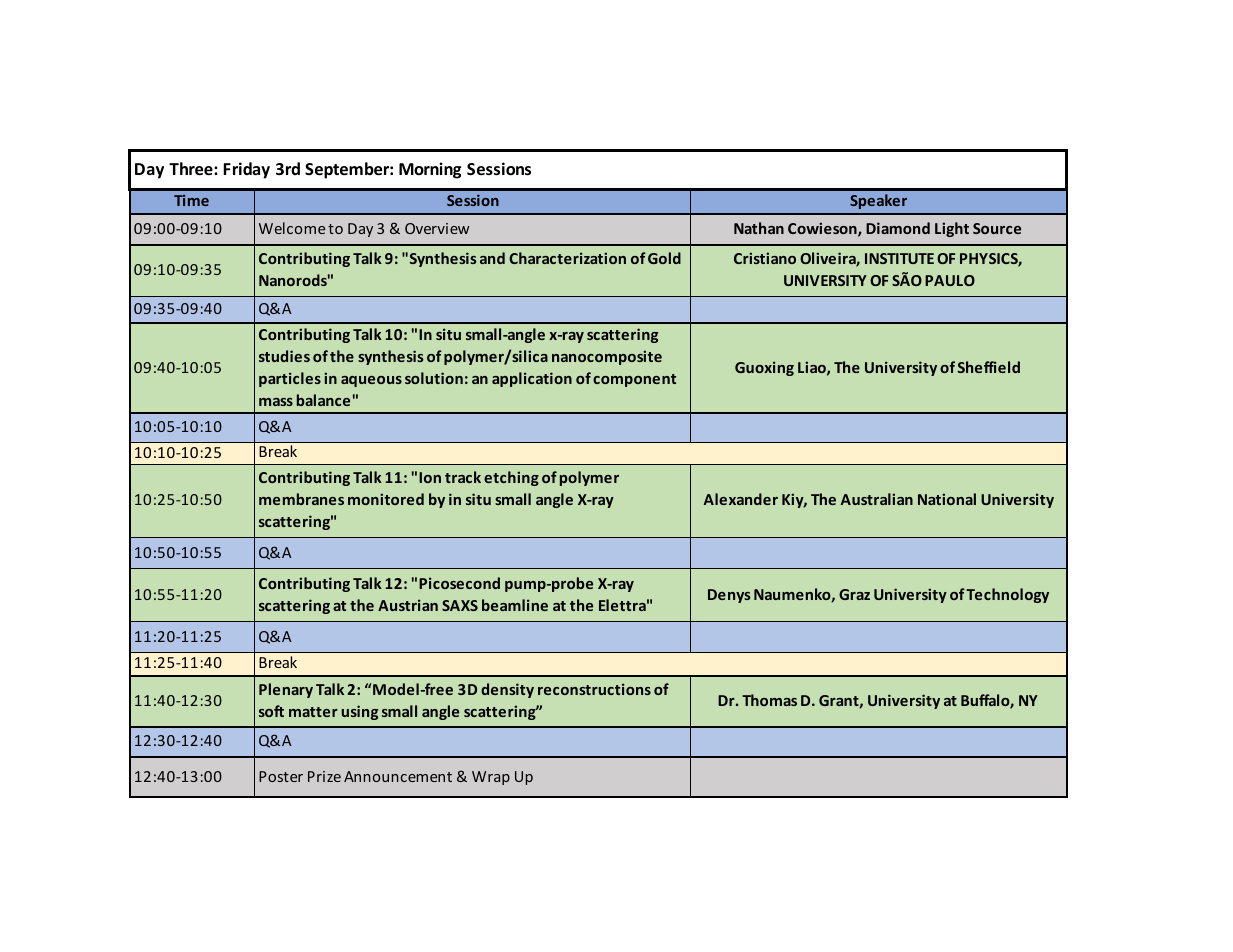 The height and width of the page is (952, 1233). Describe the element at coordinates (301, 499) in the page. I see `membranes` at that location.
